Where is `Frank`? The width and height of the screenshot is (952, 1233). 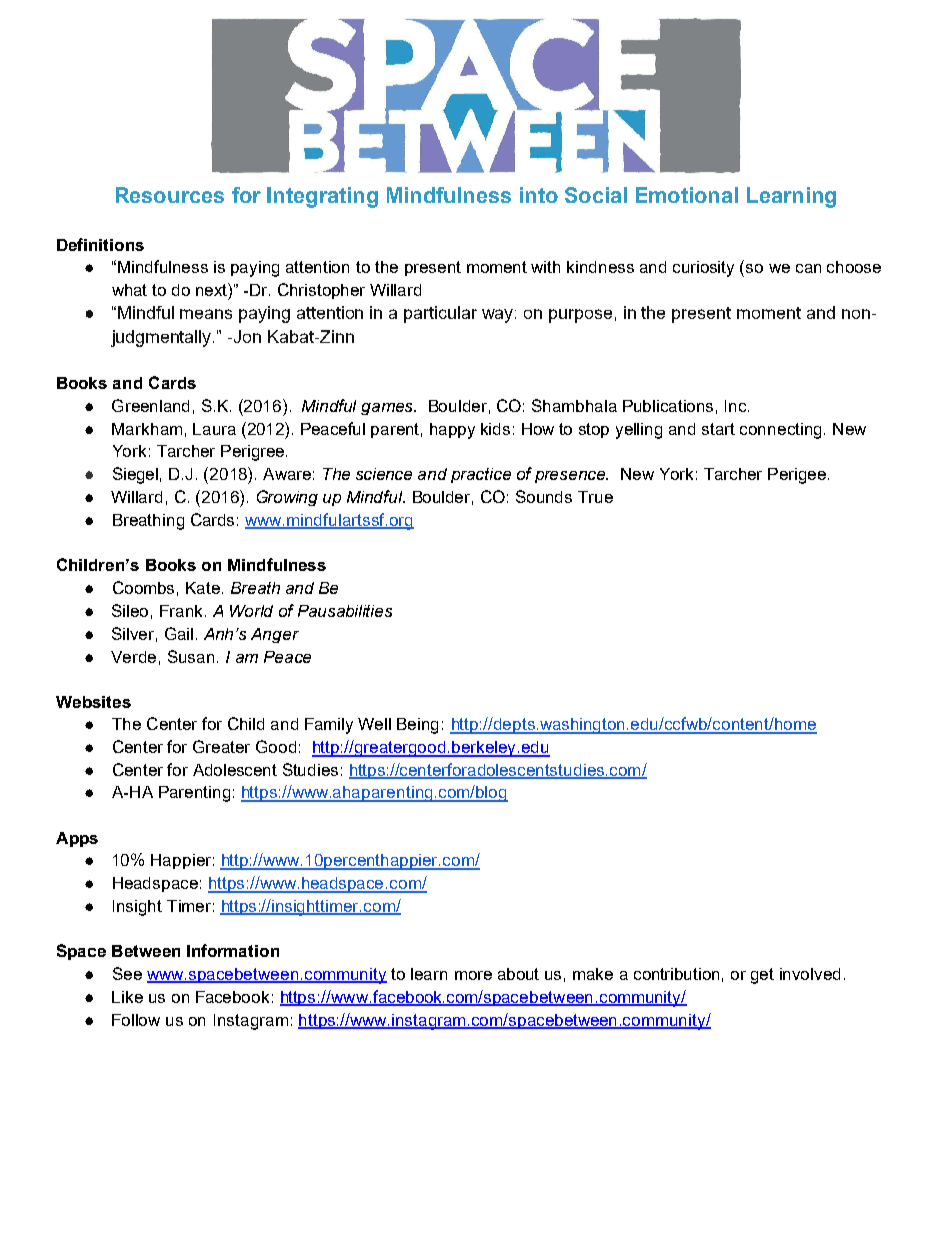 Frank is located at coordinates (183, 611).
